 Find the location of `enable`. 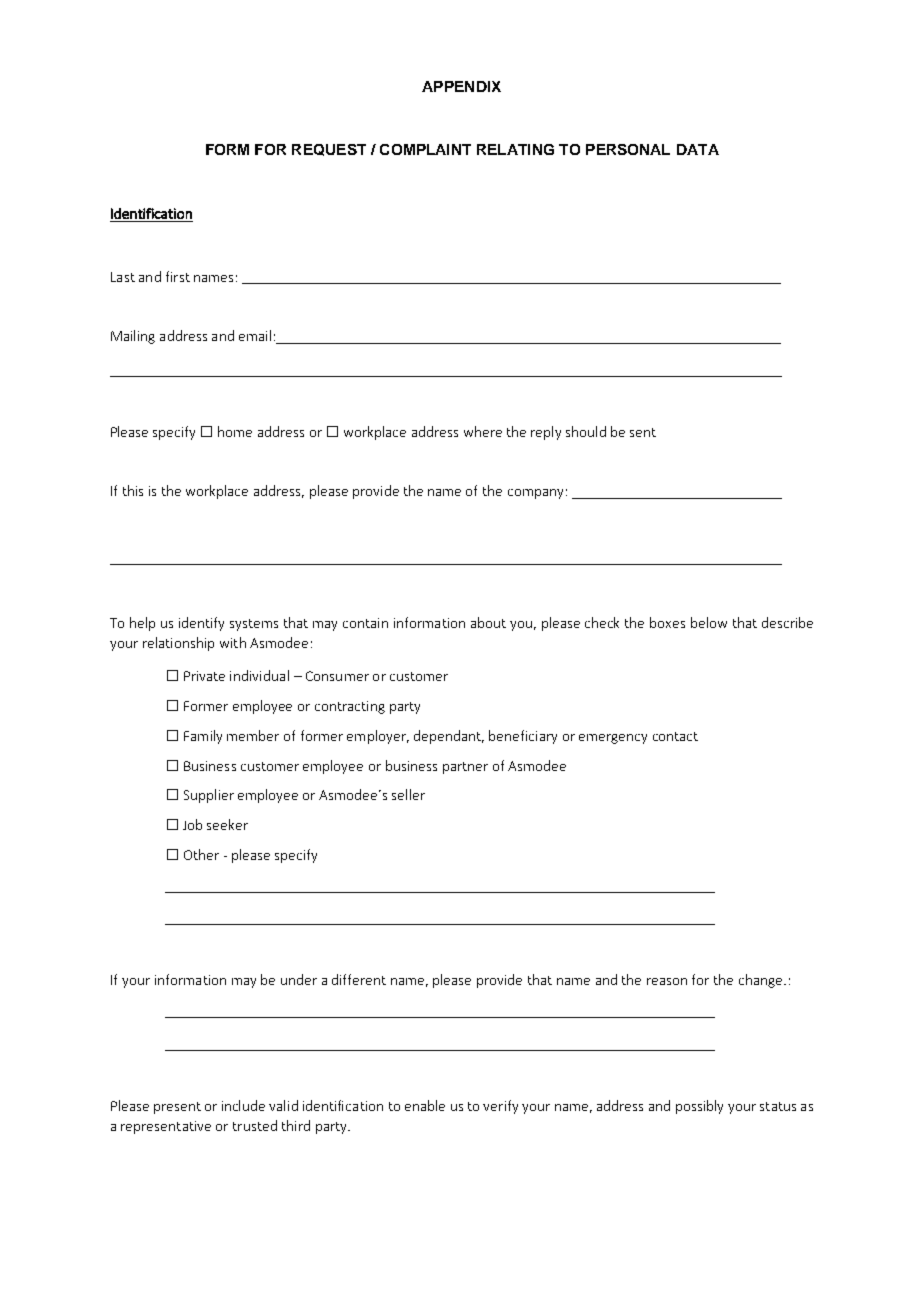

enable is located at coordinates (425, 1105).
